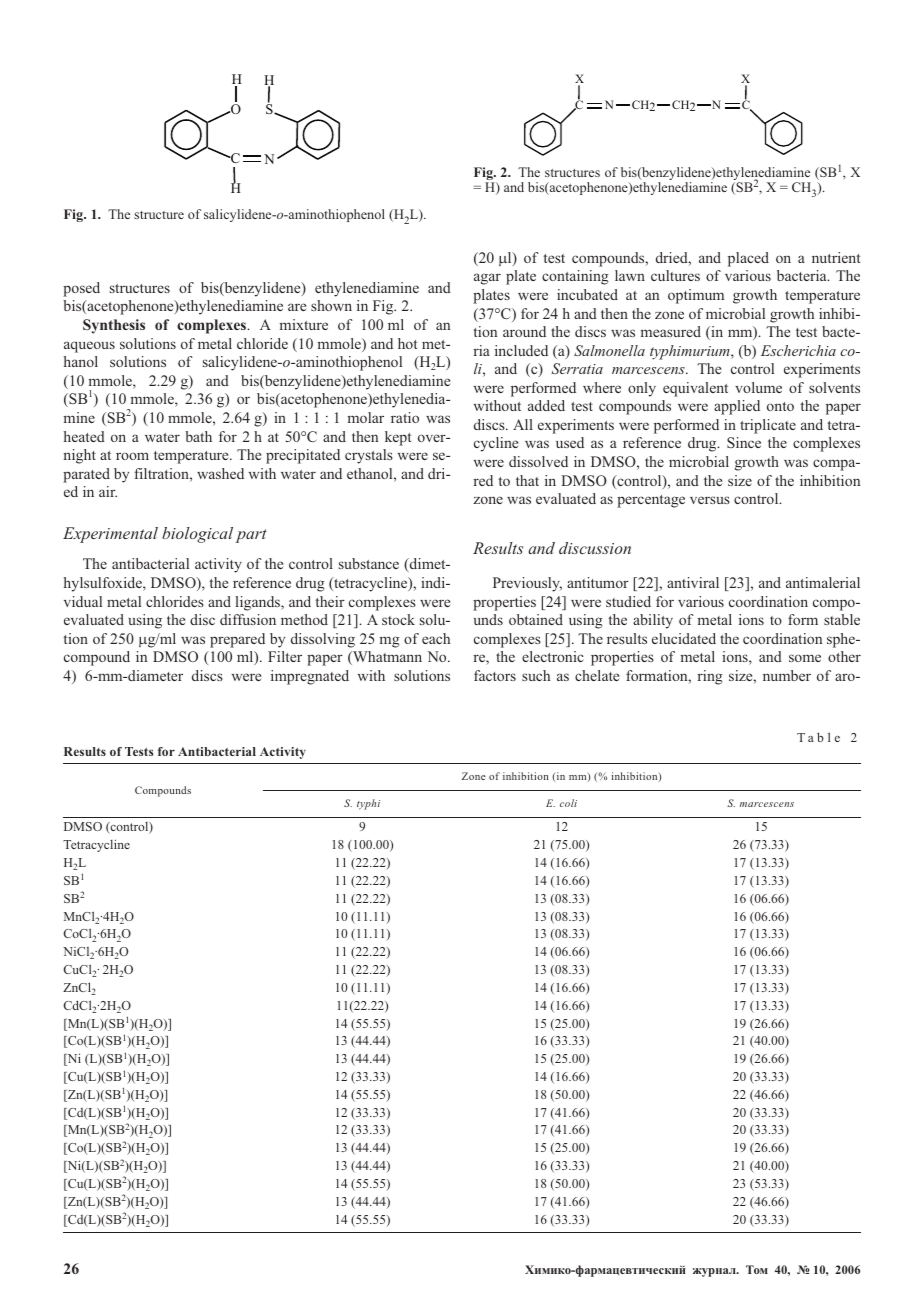 The width and height of the image is (924, 1308). Describe the element at coordinates (487, 279) in the image. I see `agar` at that location.
